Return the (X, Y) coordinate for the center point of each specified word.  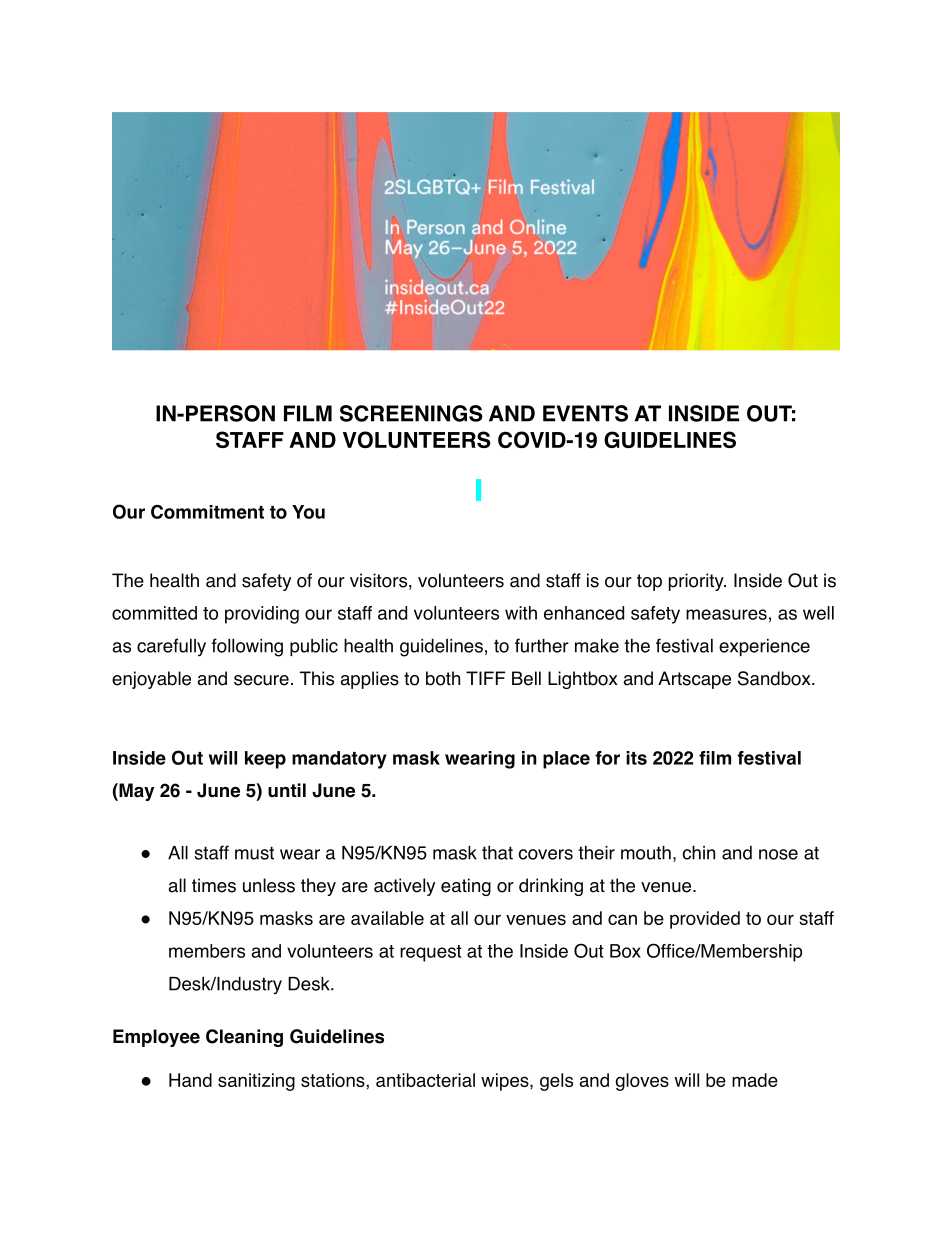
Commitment (207, 512)
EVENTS (585, 413)
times (214, 885)
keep (265, 760)
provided (705, 920)
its (636, 758)
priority (697, 582)
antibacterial (425, 1080)
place (566, 760)
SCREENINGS (411, 413)
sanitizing (256, 1082)
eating (466, 887)
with (521, 613)
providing (262, 615)
